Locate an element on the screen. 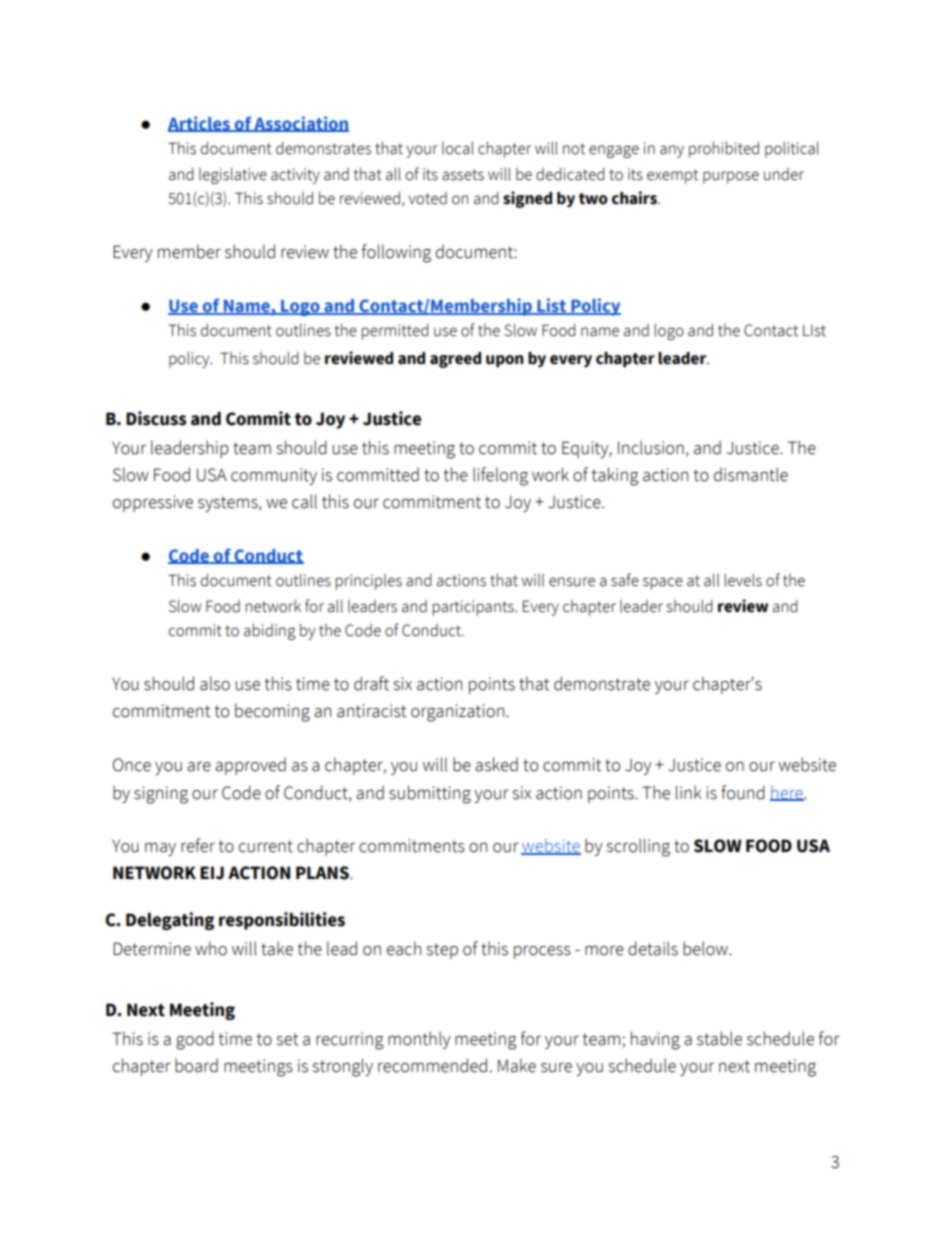 The width and height of the screenshot is (952, 1233). monthly is located at coordinates (419, 1040).
